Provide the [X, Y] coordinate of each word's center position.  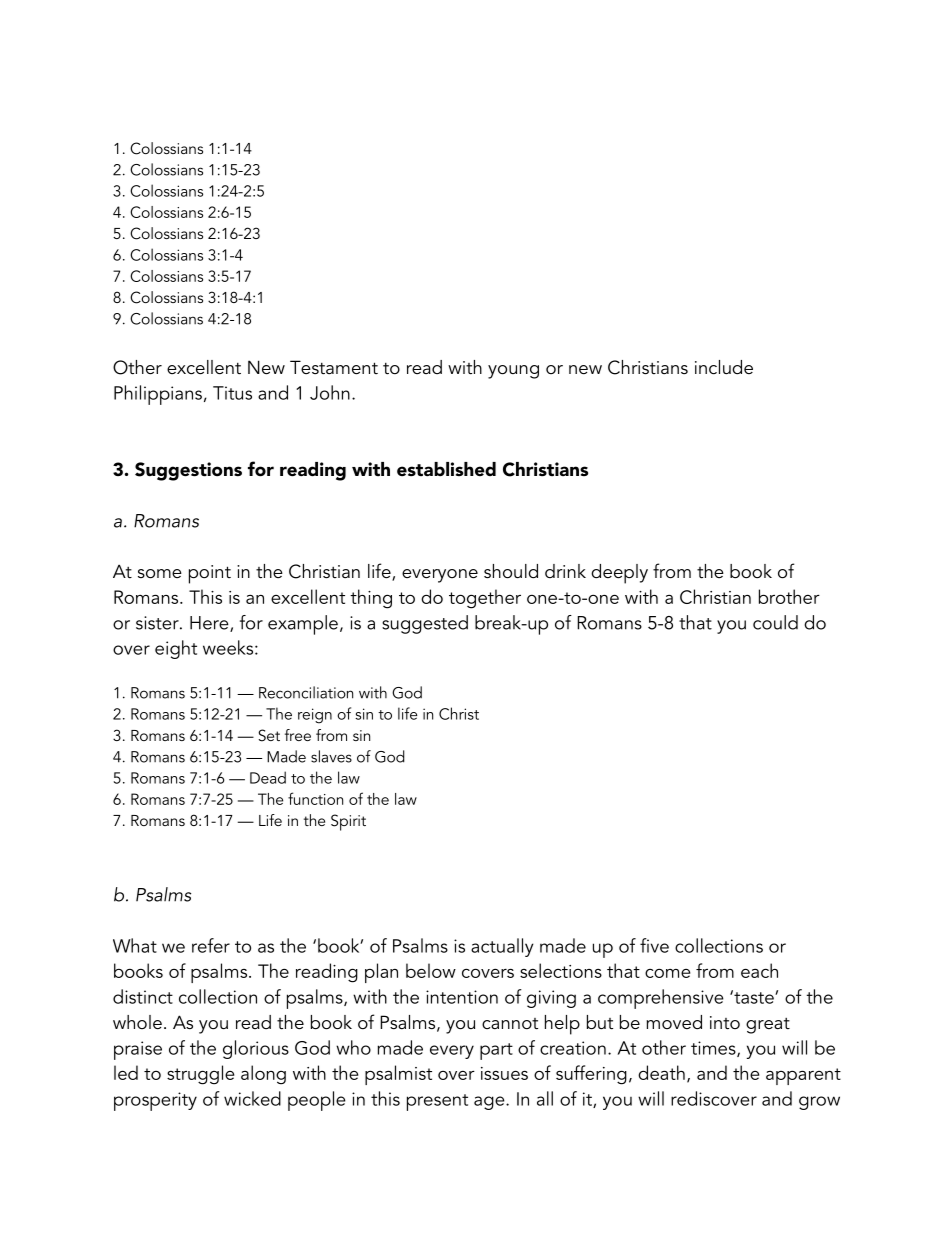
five [654, 945]
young [513, 372]
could [775, 622]
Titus [232, 393]
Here [210, 624]
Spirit [348, 822]
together [485, 599]
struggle [200, 1075]
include [724, 367]
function [315, 798]
